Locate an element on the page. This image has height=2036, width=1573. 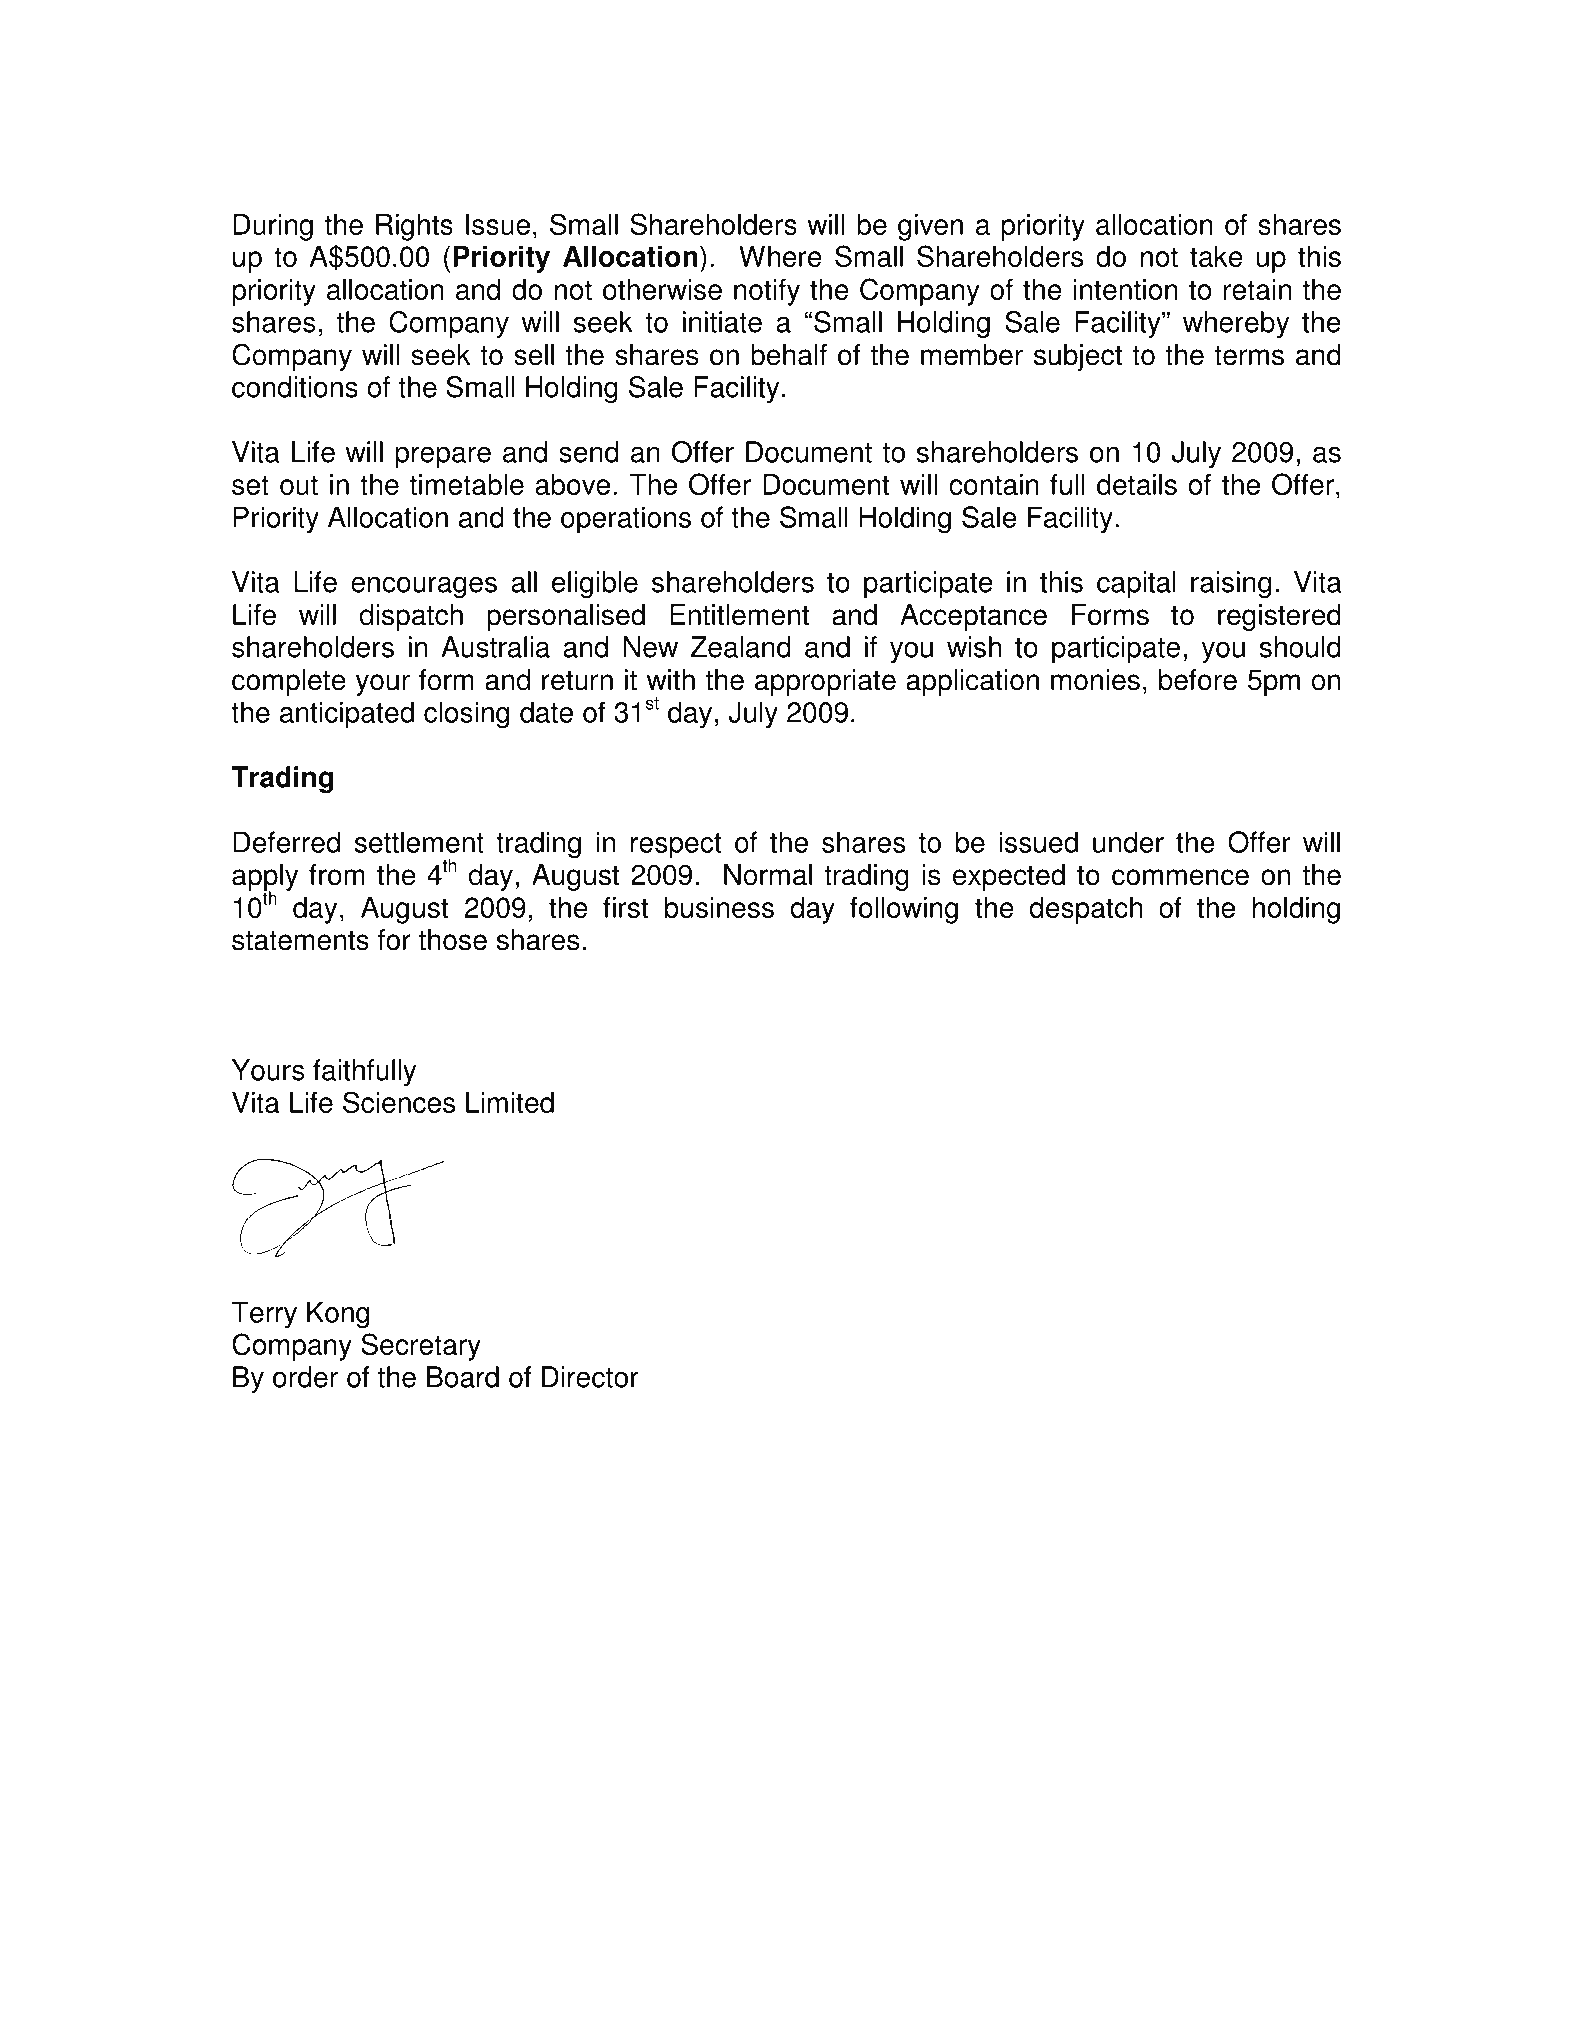
notify is located at coordinates (767, 292).
